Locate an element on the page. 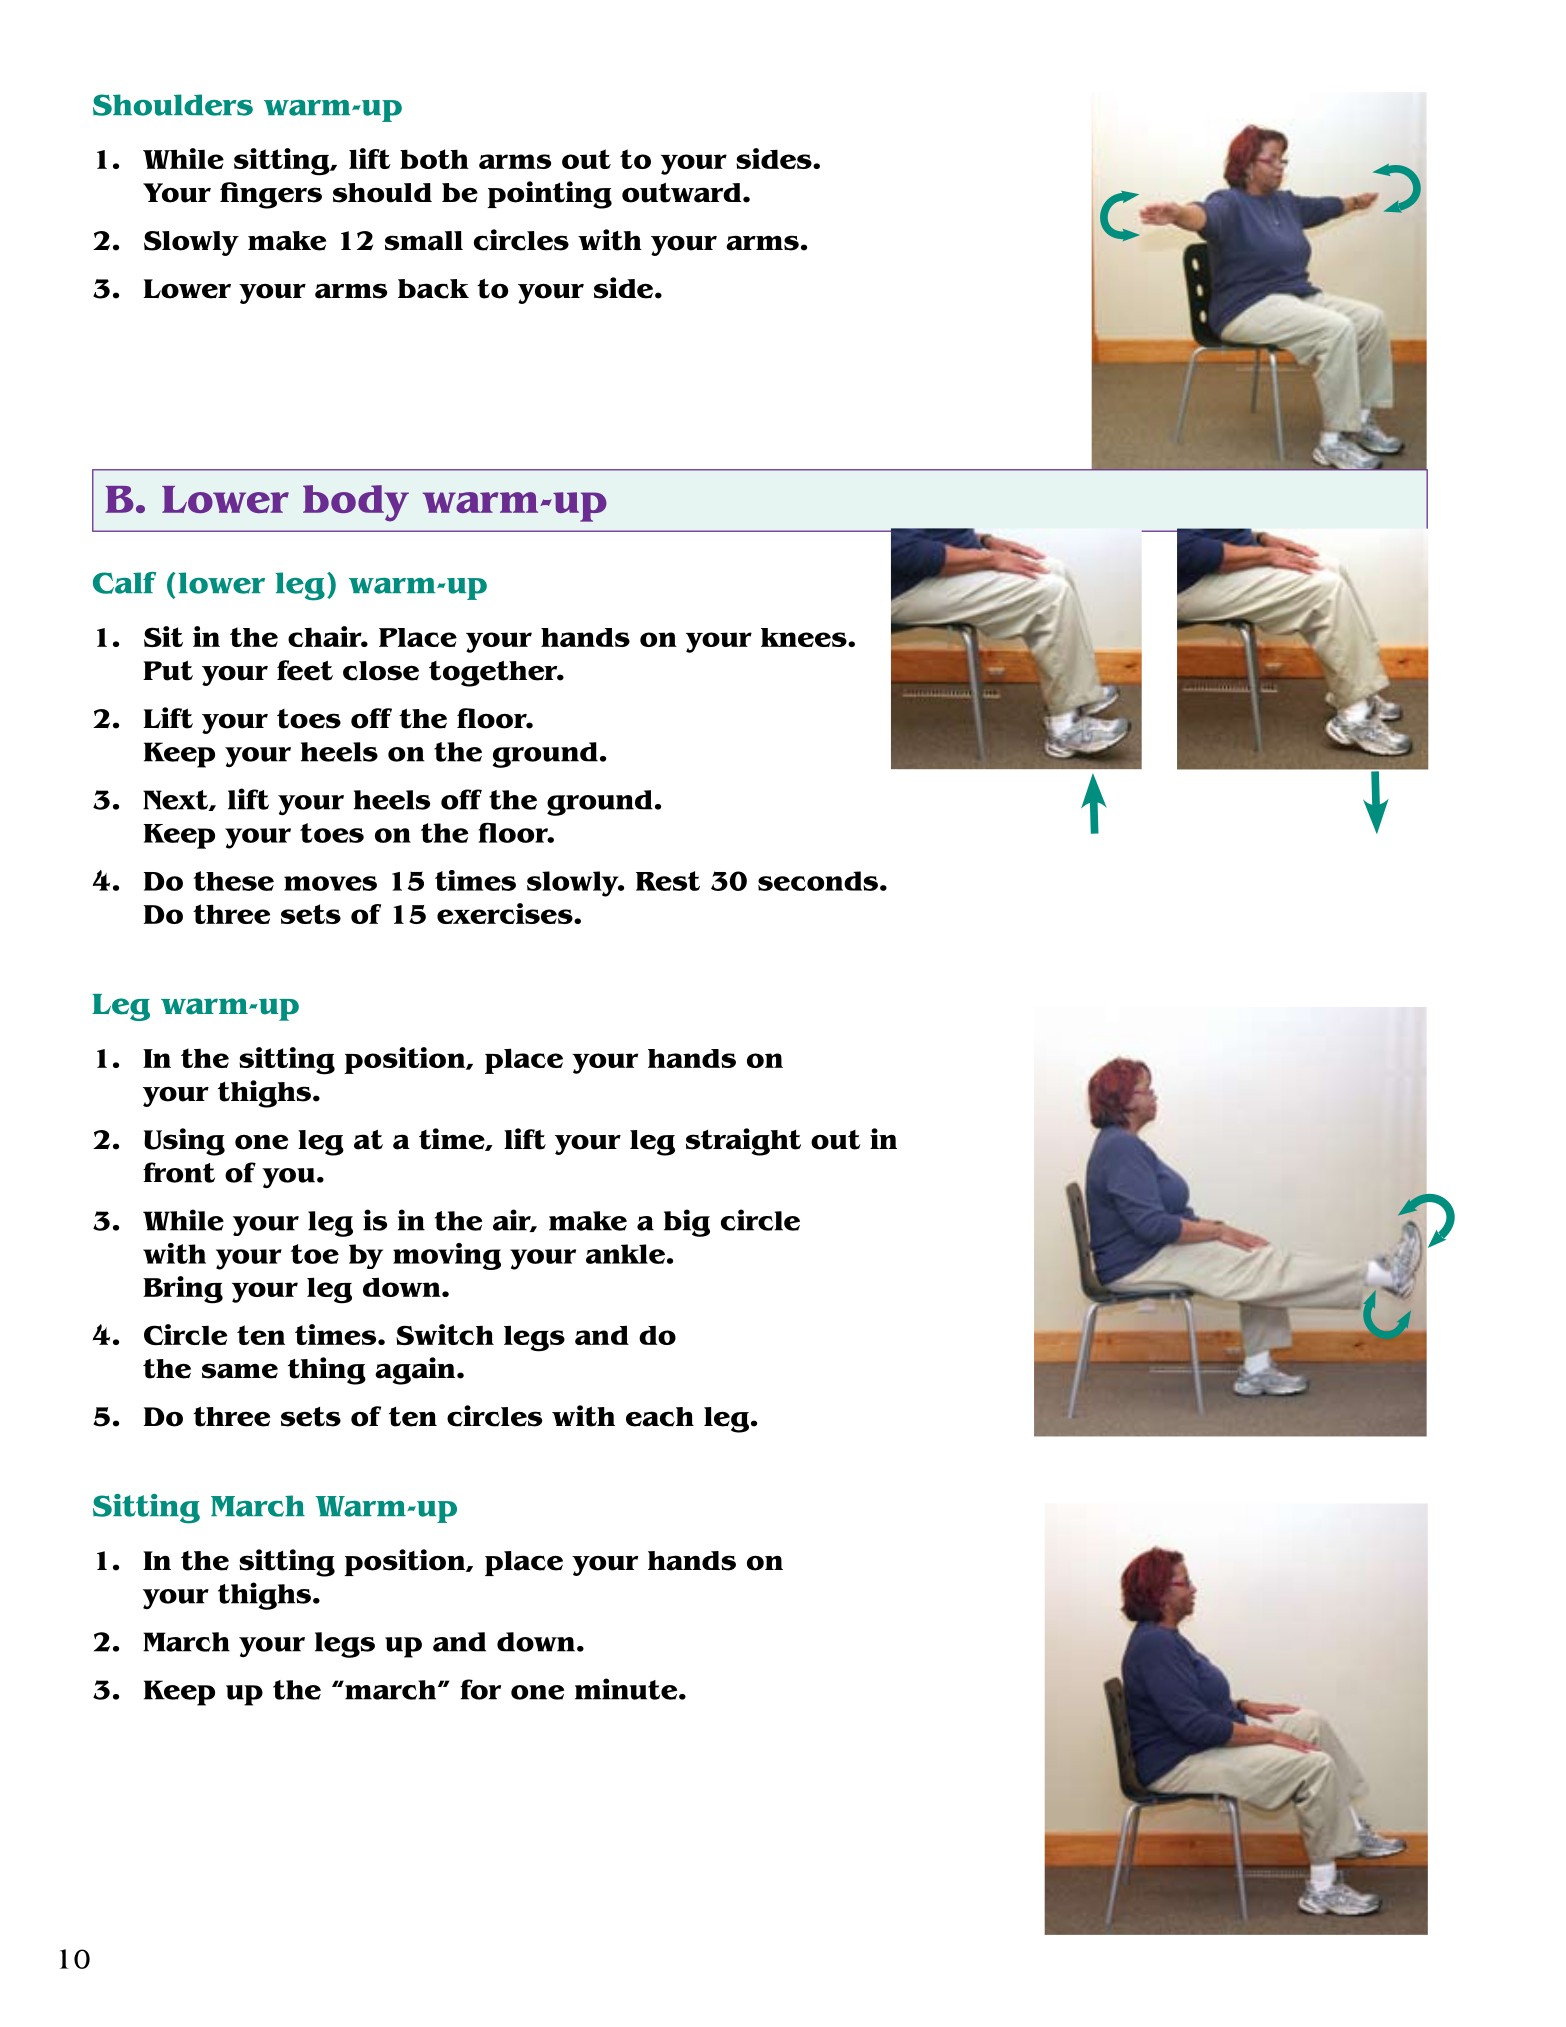 The height and width of the image is (2027, 1566). Put is located at coordinates (168, 670).
